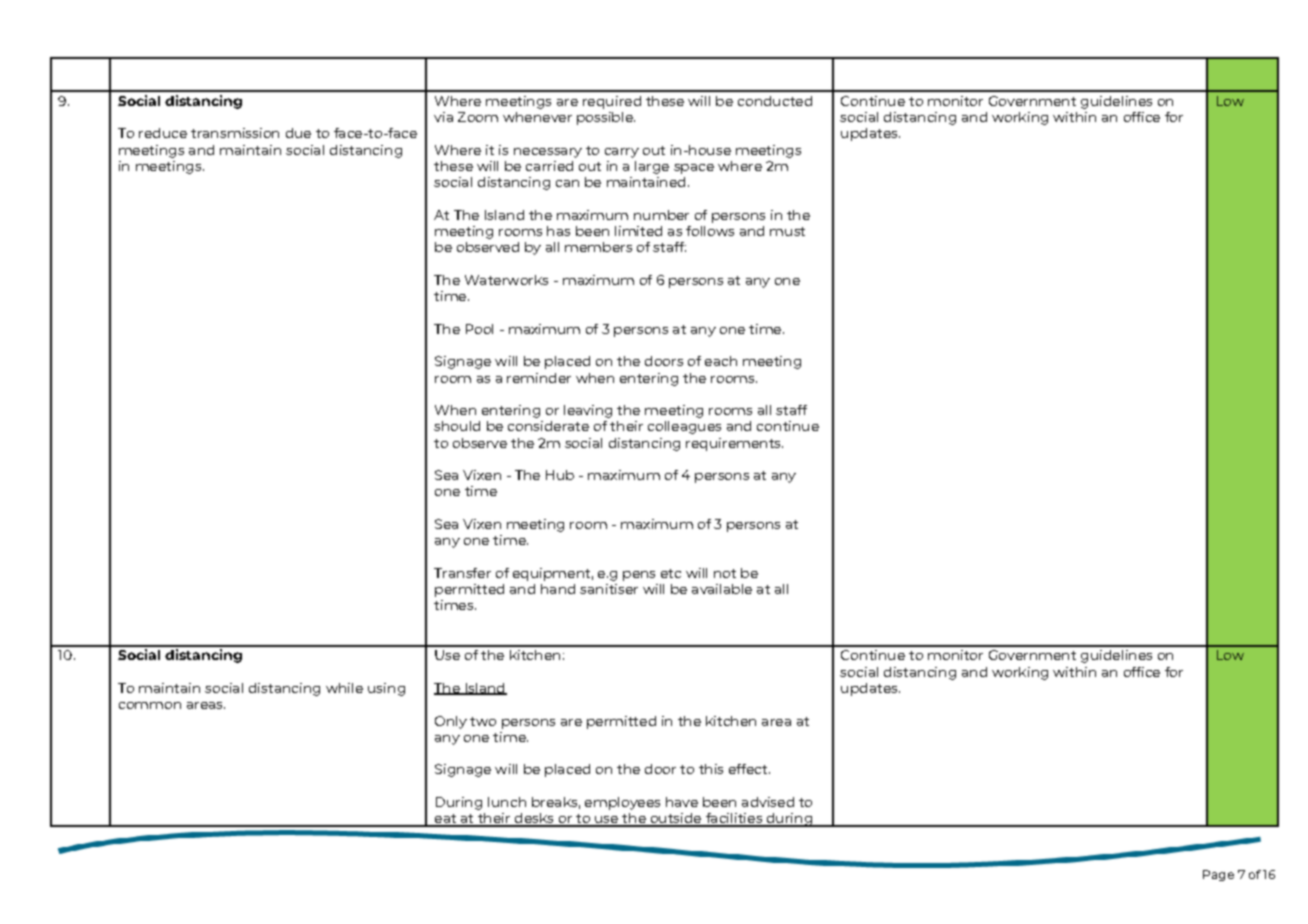 Image resolution: width=1308 pixels, height=924 pixels. What do you see at coordinates (725, 573) in the screenshot?
I see `not` at bounding box center [725, 573].
